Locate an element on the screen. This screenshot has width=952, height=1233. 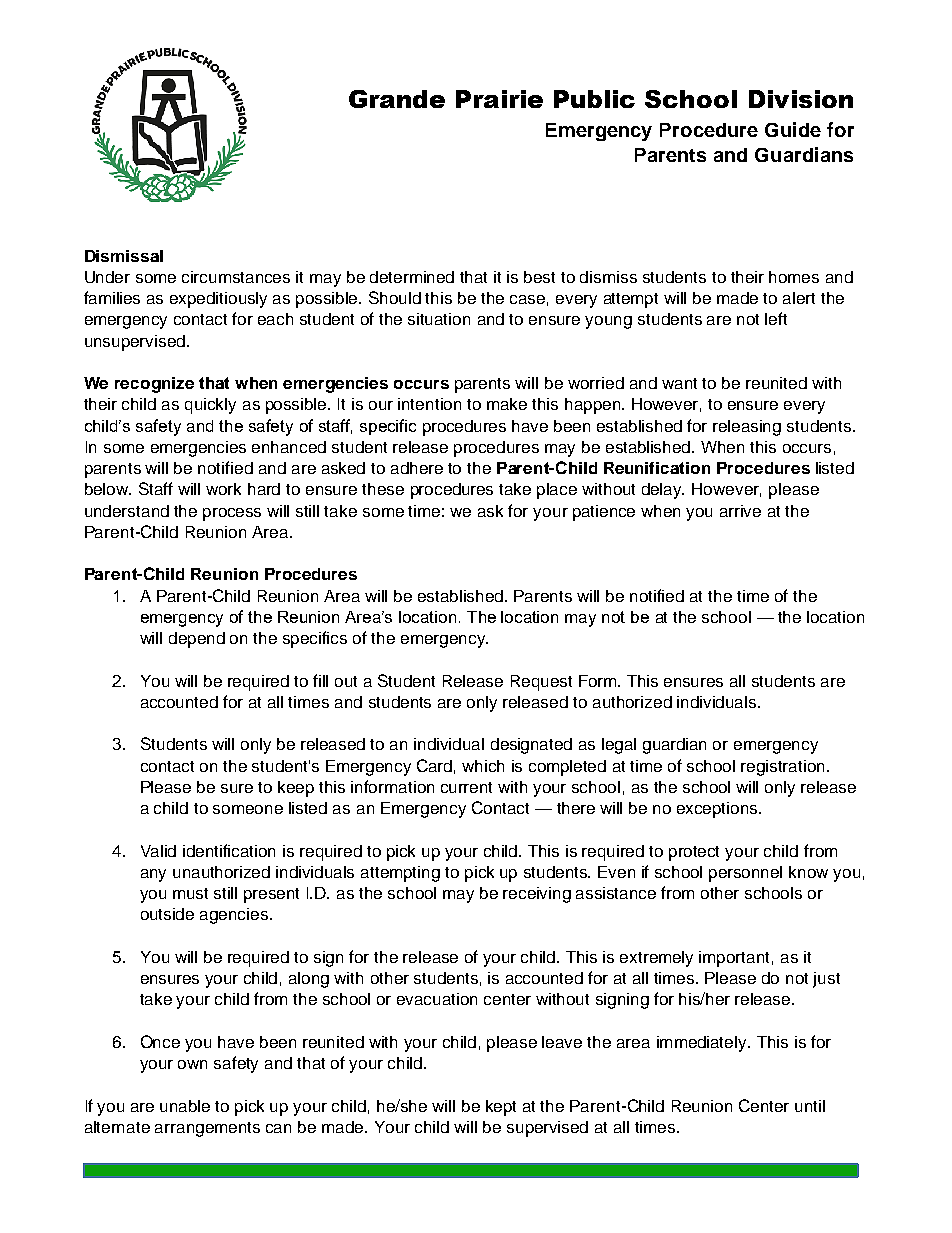
current is located at coordinates (466, 787).
